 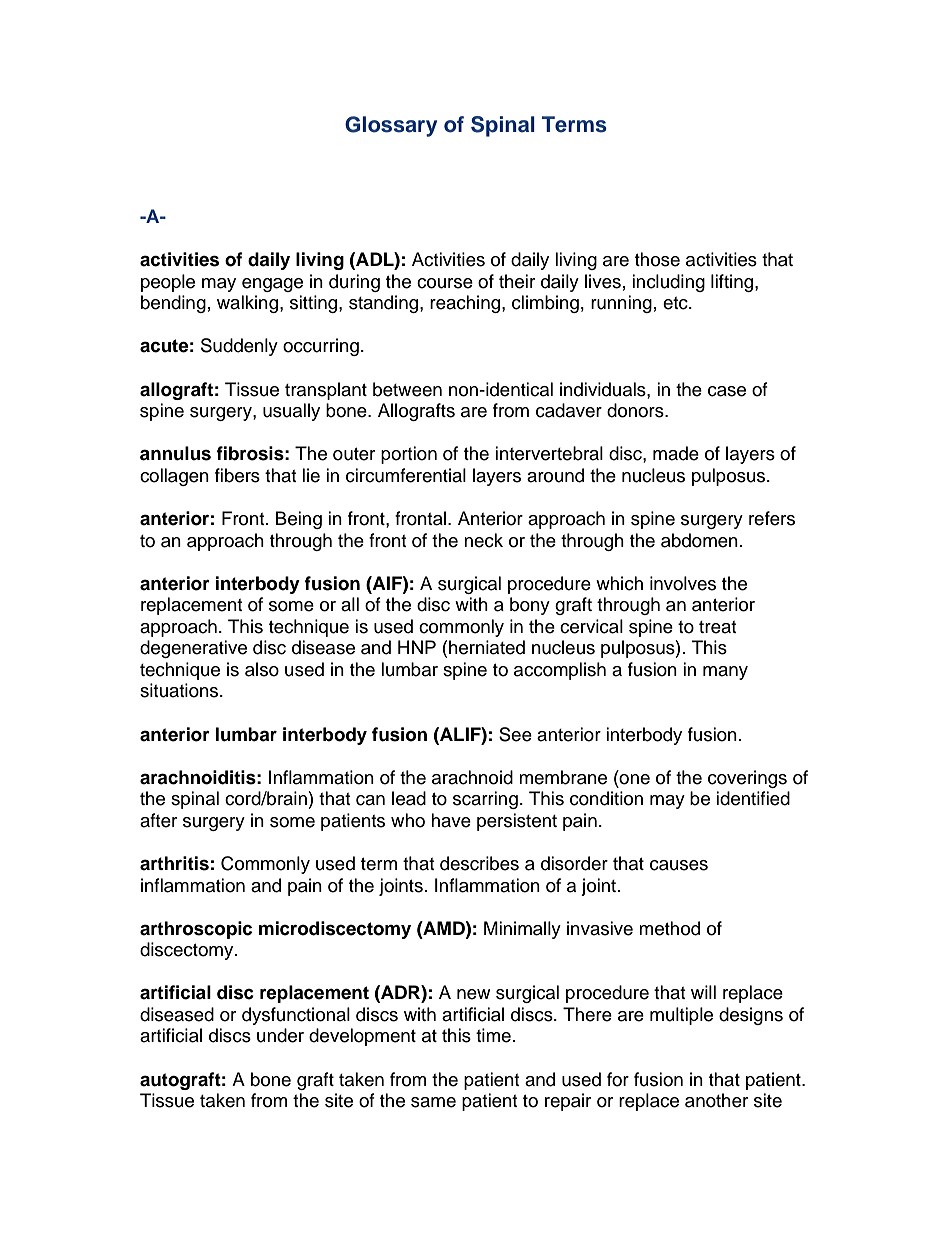 What do you see at coordinates (679, 865) in the document?
I see `causes` at bounding box center [679, 865].
